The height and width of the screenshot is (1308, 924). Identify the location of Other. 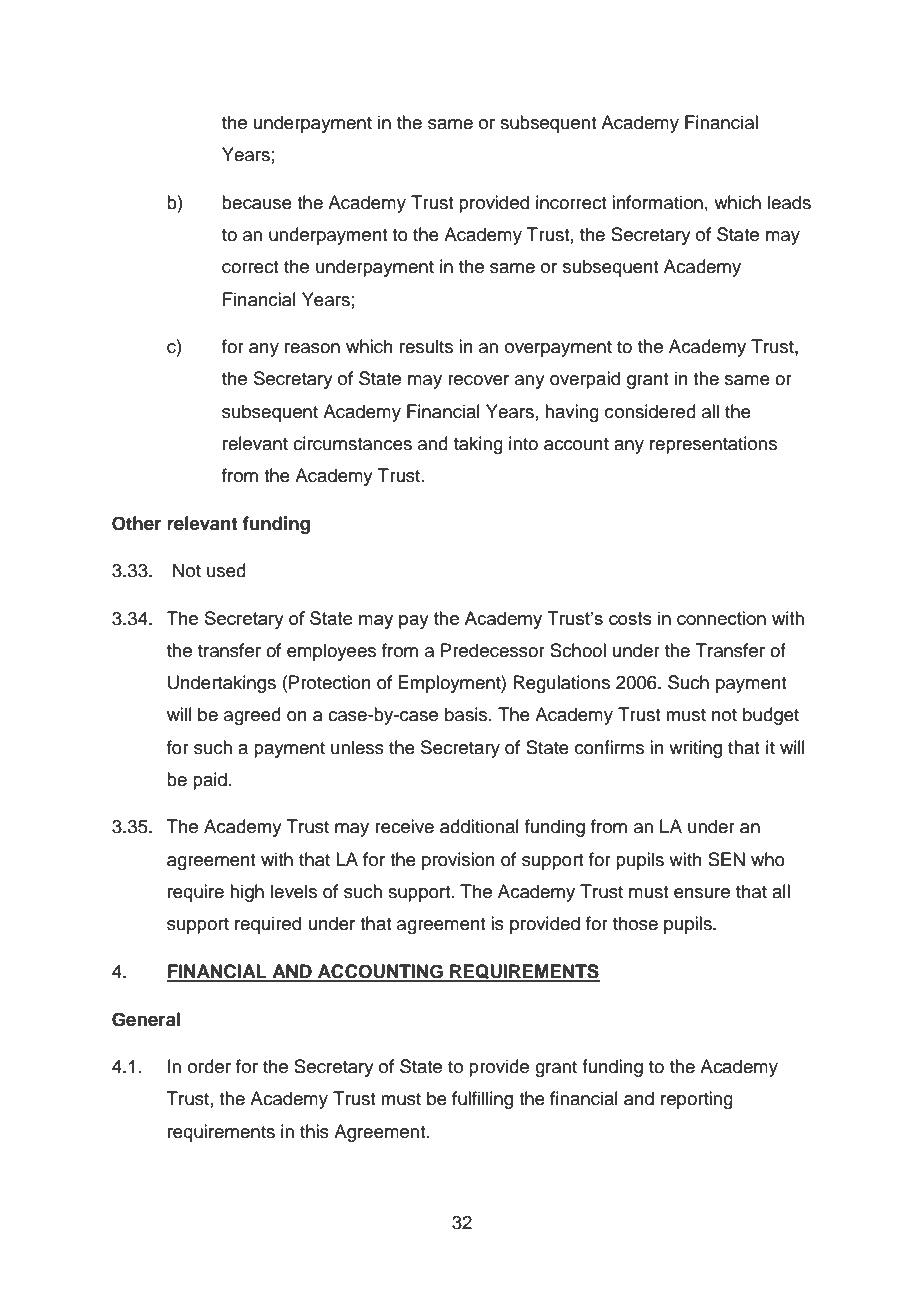
(136, 523).
